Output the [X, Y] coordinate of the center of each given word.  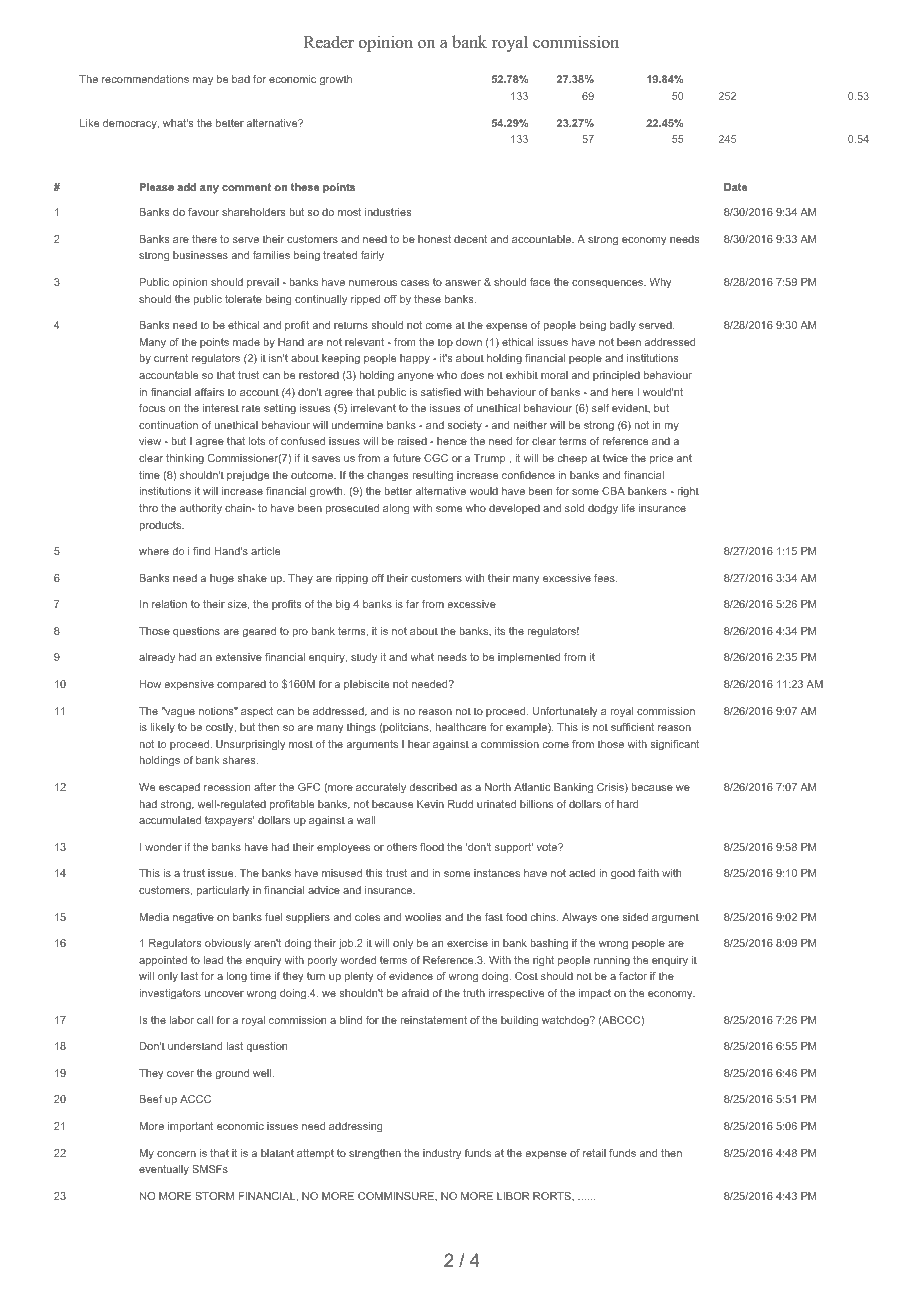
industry [442, 1154]
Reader [329, 42]
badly [623, 326]
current [171, 358]
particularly [223, 891]
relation [169, 604]
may [203, 81]
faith [648, 873]
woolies [423, 917]
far [412, 604]
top [445, 343]
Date [735, 187]
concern [176, 1154]
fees [605, 578]
